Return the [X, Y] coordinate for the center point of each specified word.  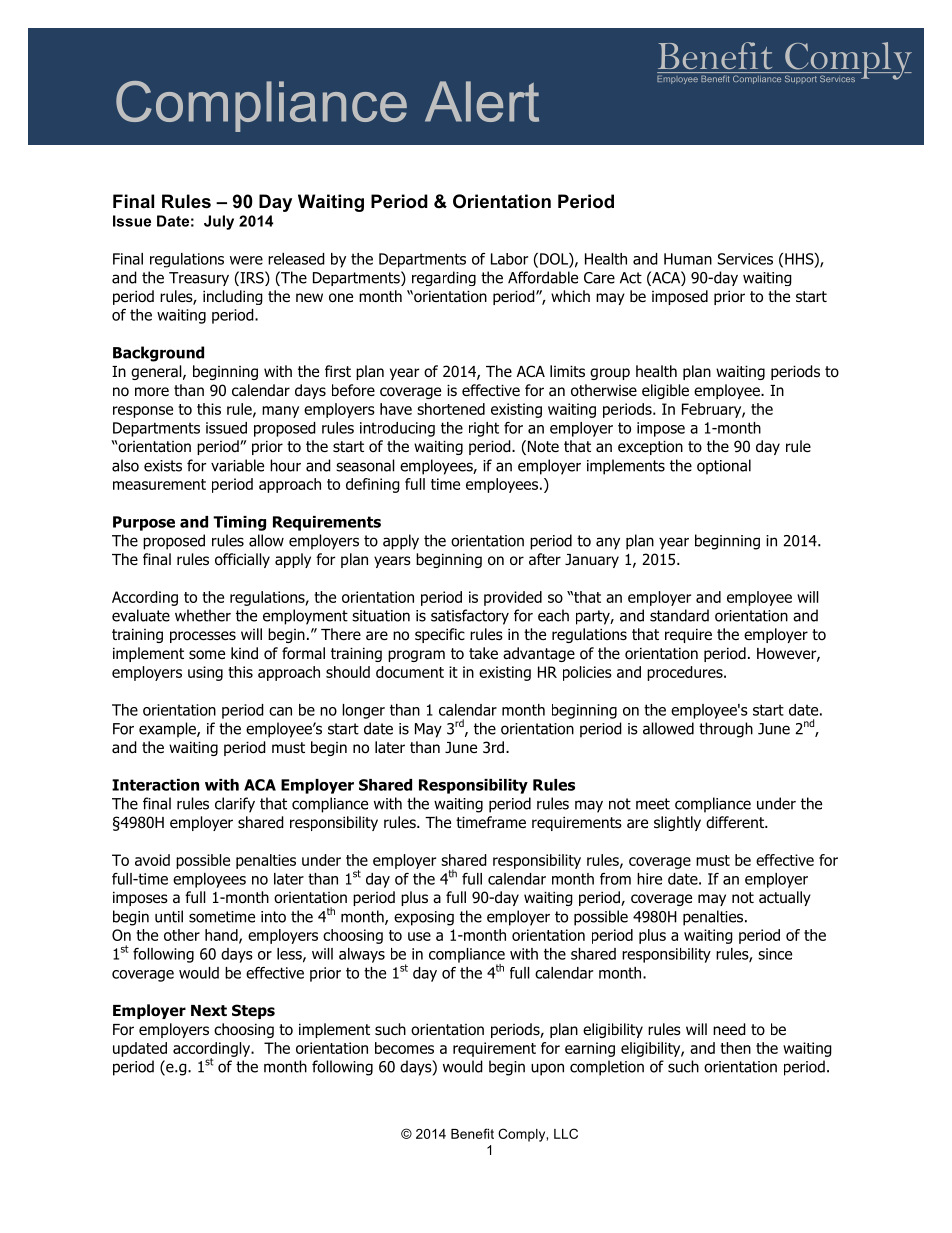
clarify [235, 805]
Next [209, 1011]
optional [724, 467]
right [484, 429]
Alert [482, 101]
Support [801, 79]
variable [237, 465]
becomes [404, 1048]
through [726, 730]
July [219, 222]
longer [363, 711]
